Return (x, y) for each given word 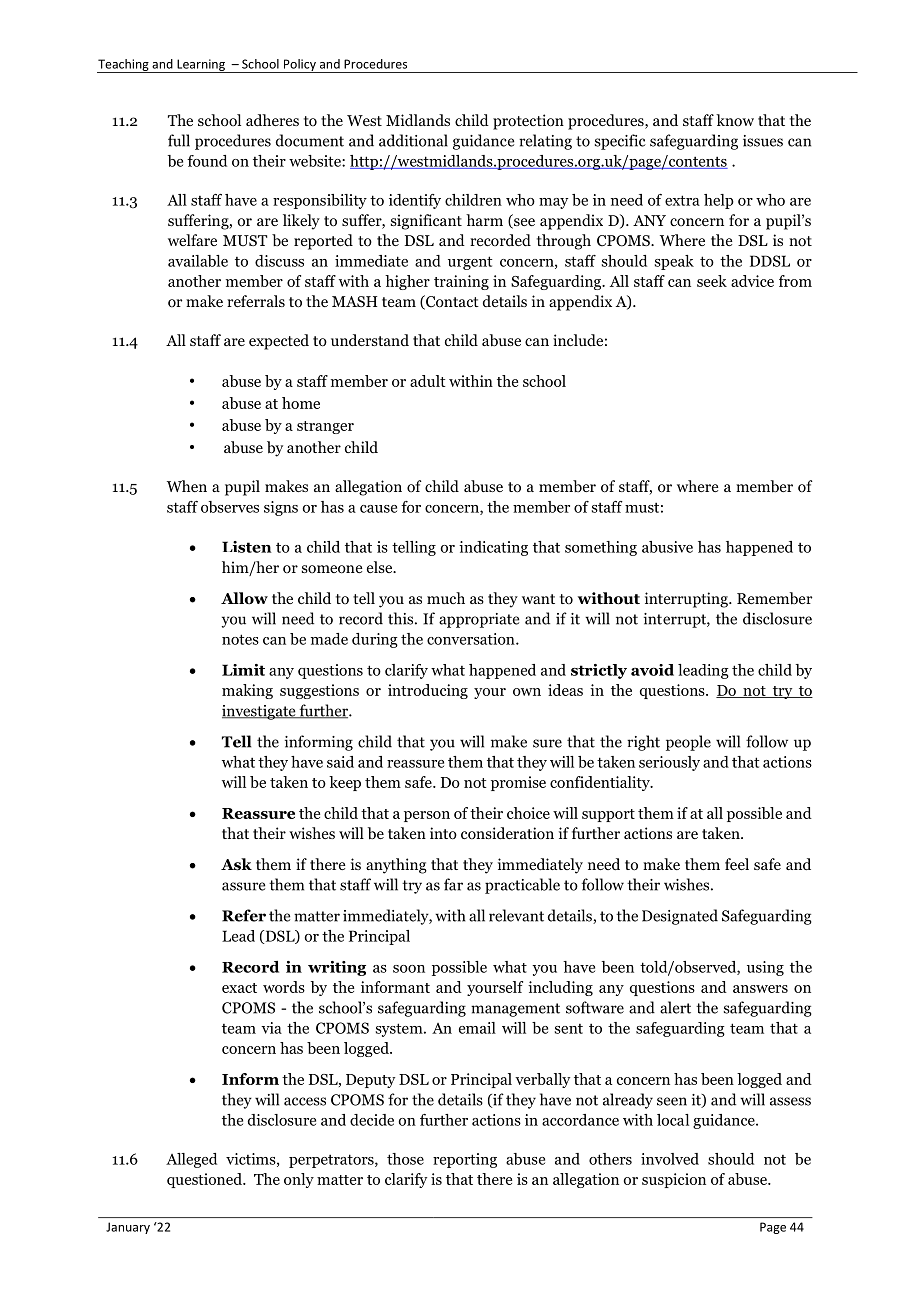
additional (413, 140)
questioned (206, 1180)
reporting (465, 1160)
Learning (201, 66)
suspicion (674, 1180)
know (735, 120)
